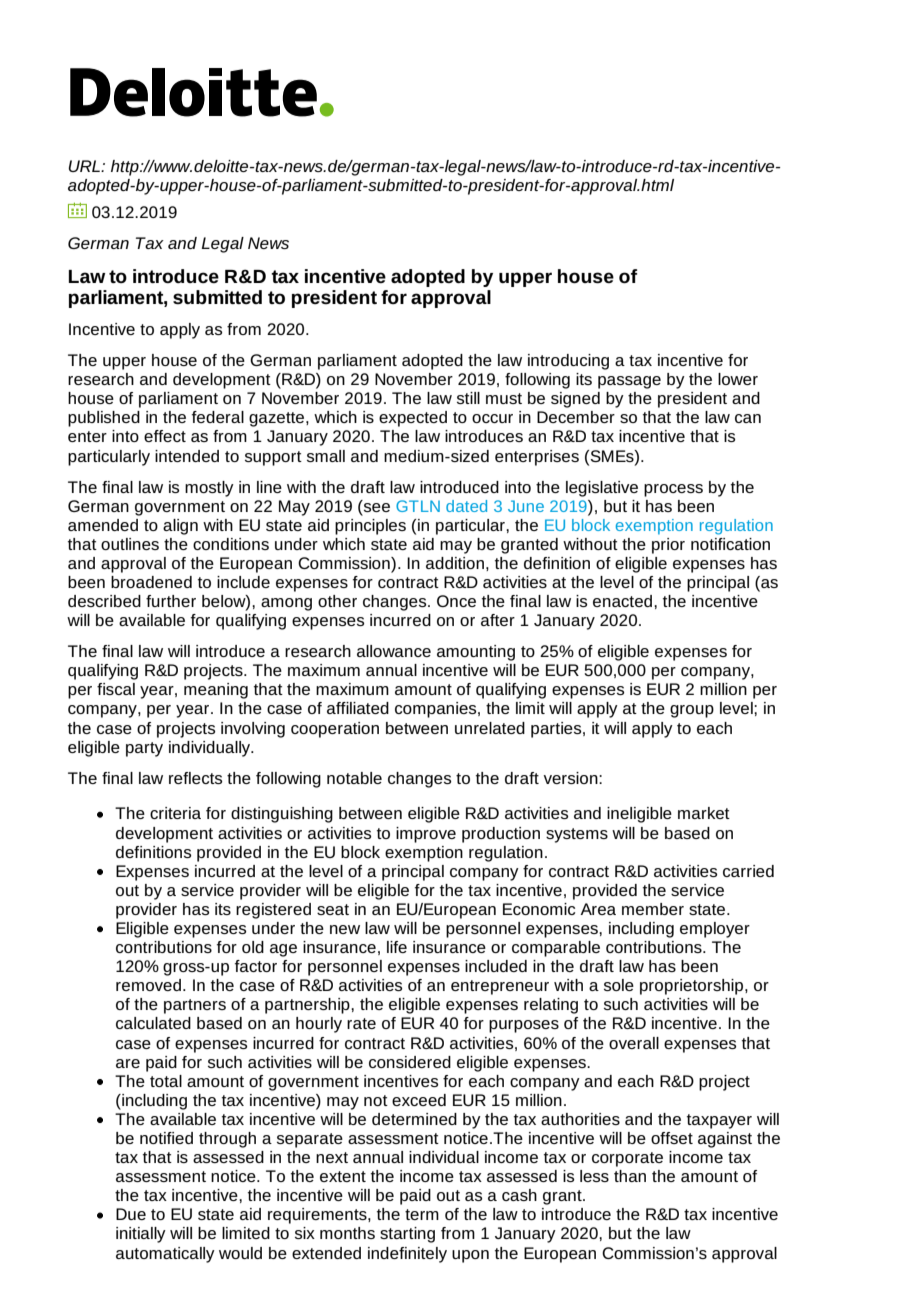 The height and width of the screenshot is (1308, 924). What do you see at coordinates (468, 398) in the screenshot?
I see `still` at bounding box center [468, 398].
